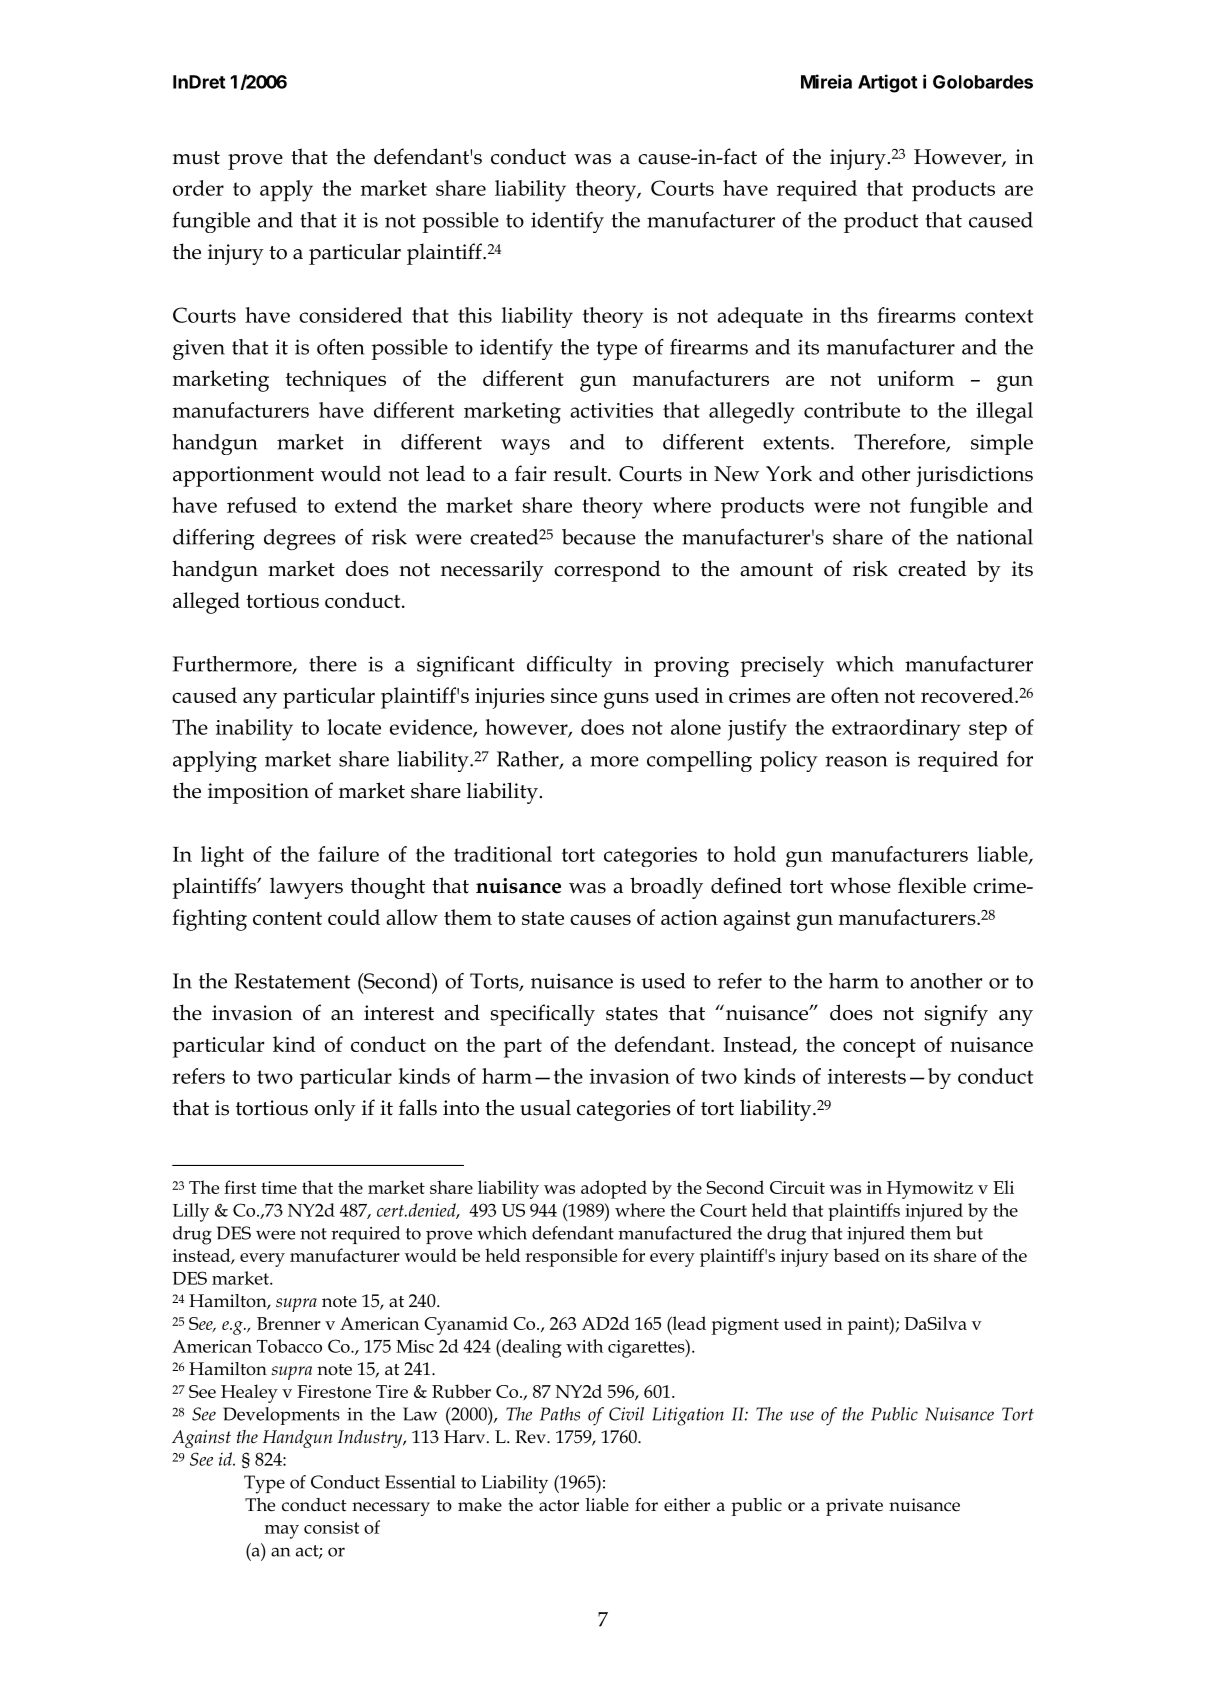  Describe the element at coordinates (1003, 1187) in the screenshot. I see `Eli` at that location.
